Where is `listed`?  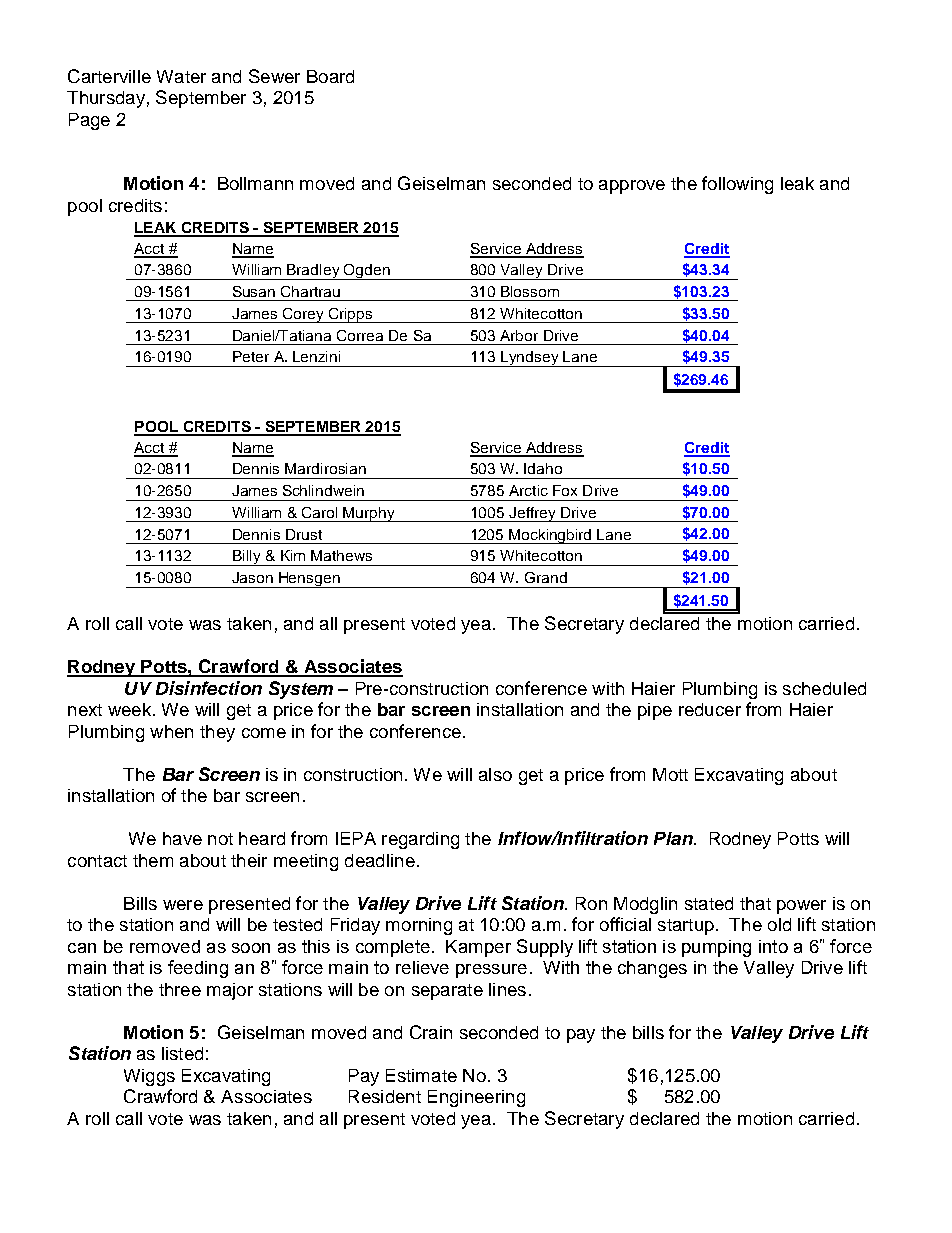 listed is located at coordinates (182, 1053).
